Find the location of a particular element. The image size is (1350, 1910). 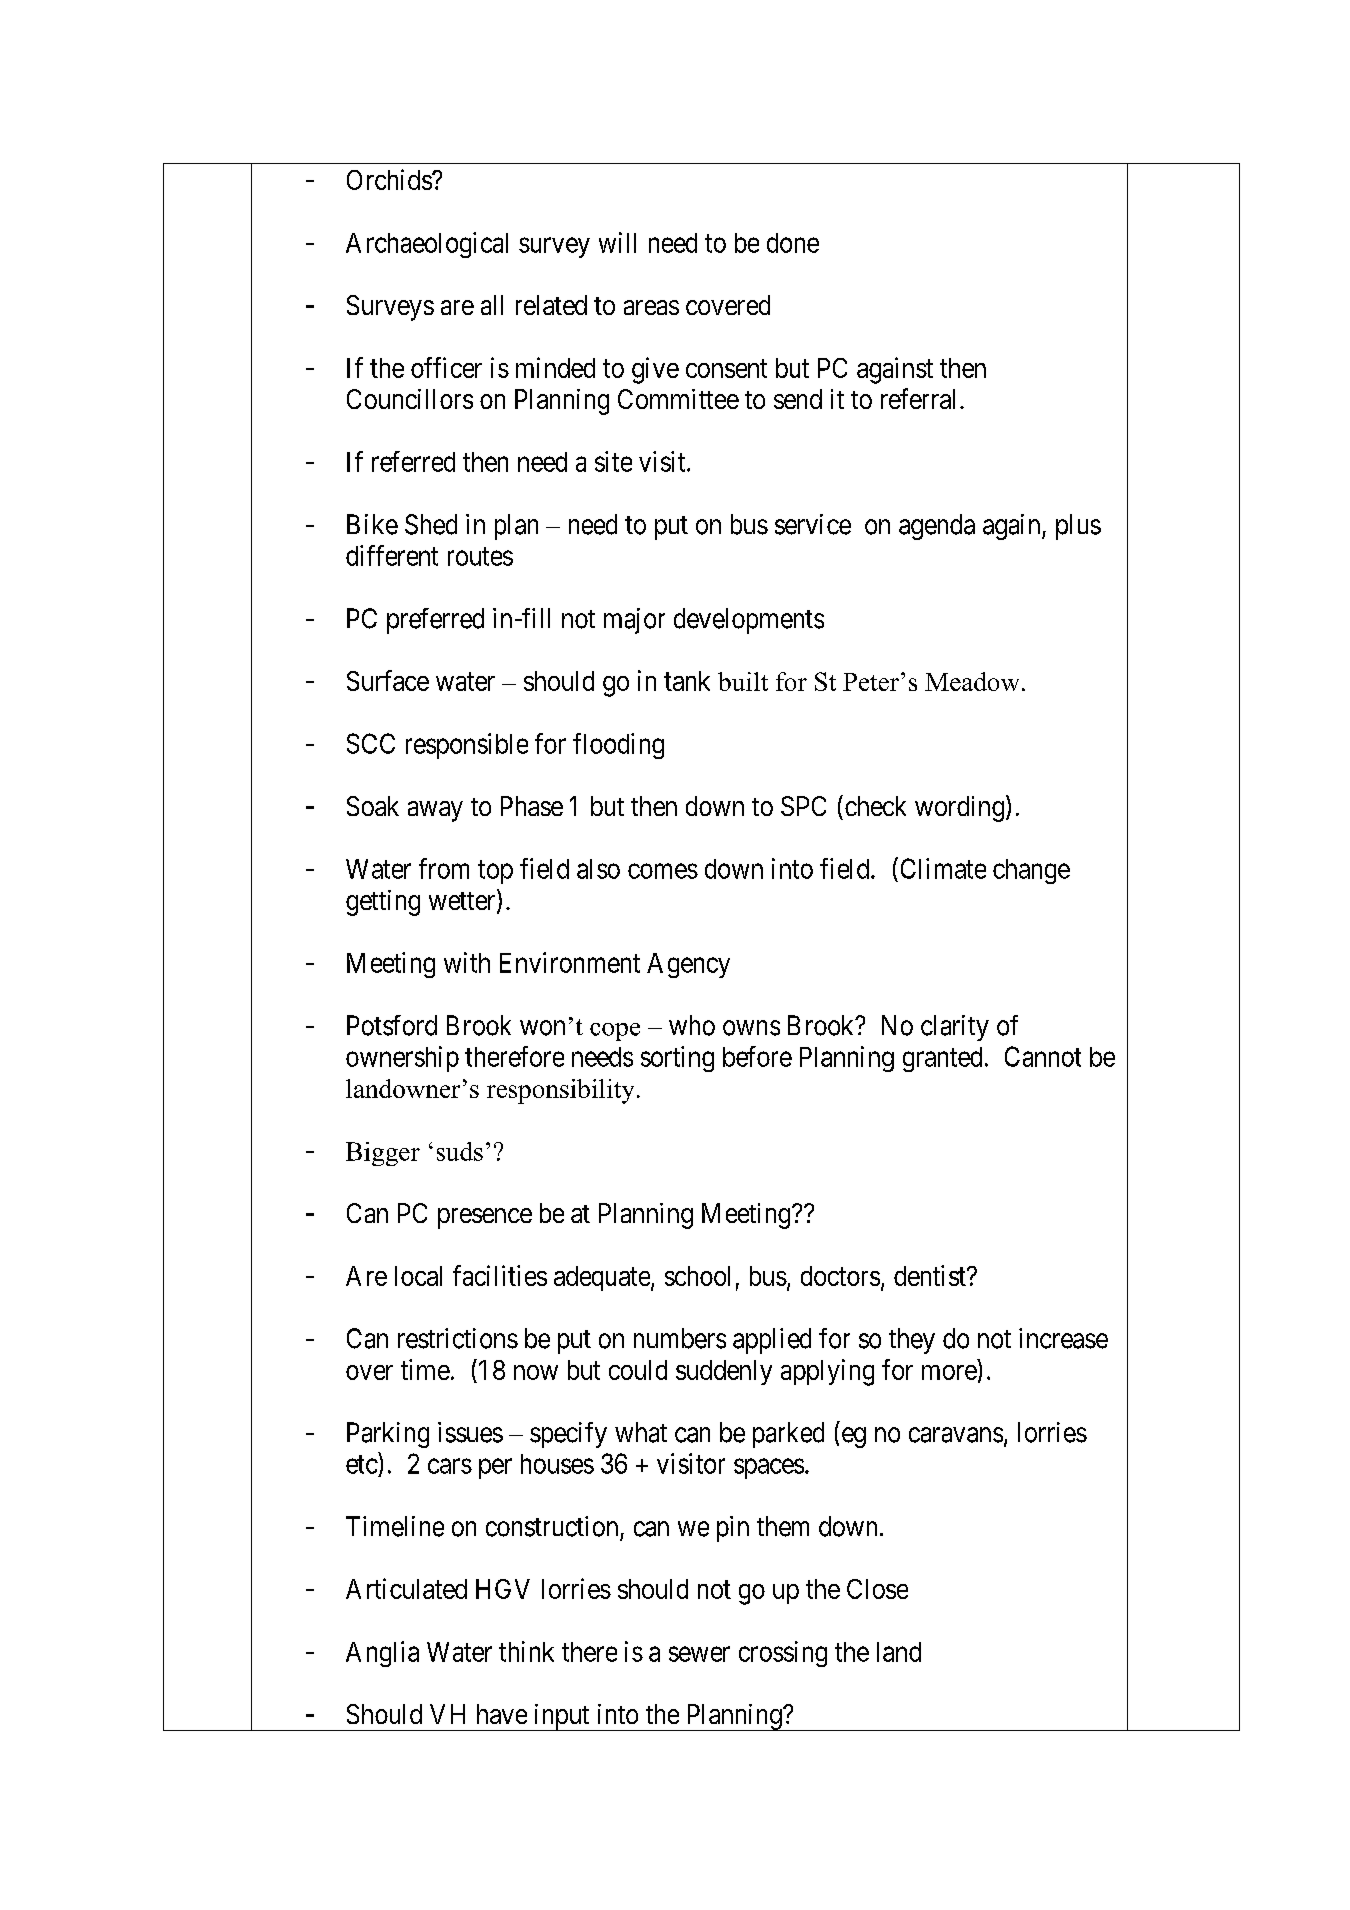

increase is located at coordinates (1063, 1338).
